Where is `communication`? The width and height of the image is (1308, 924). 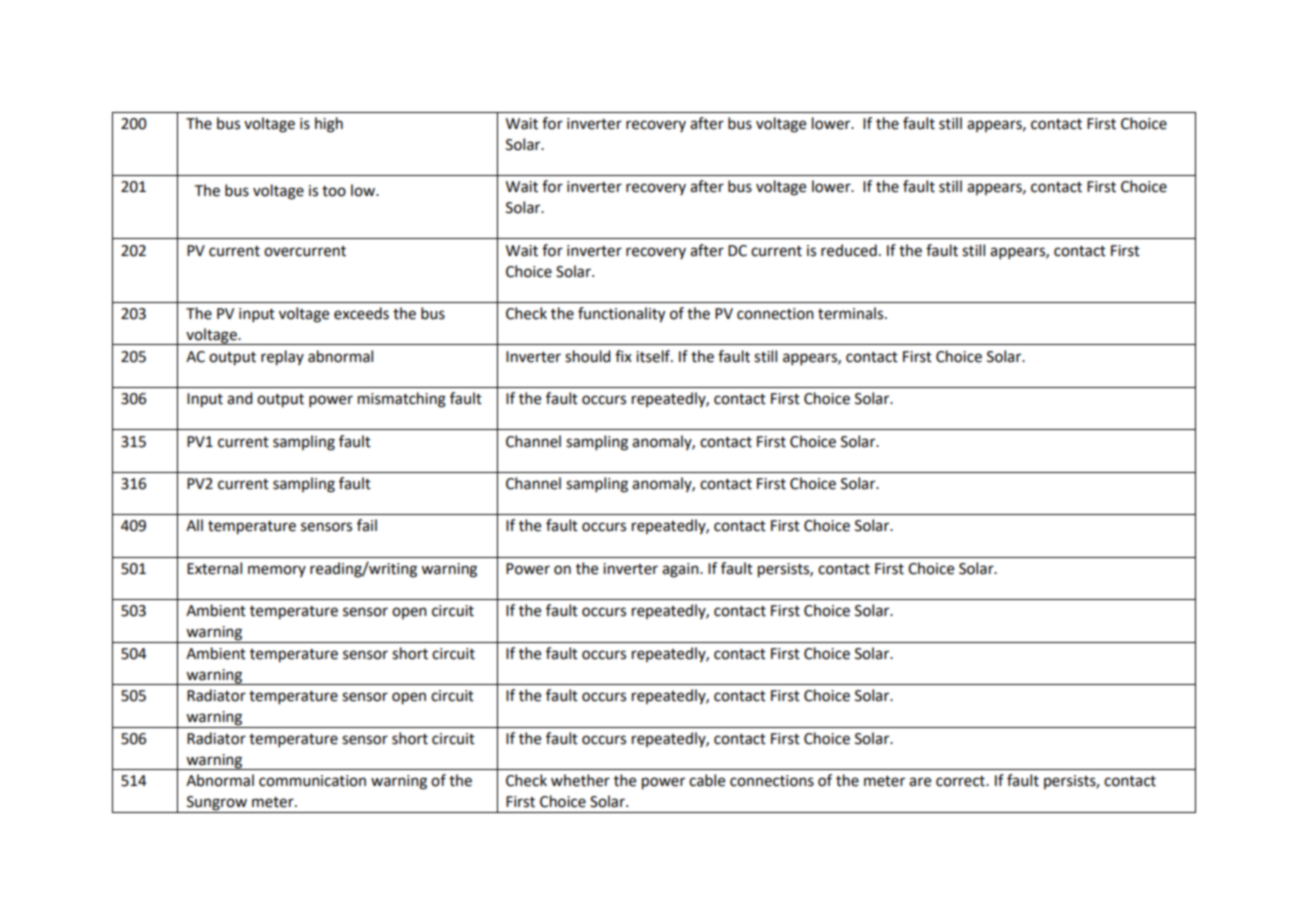 communication is located at coordinates (312, 781).
